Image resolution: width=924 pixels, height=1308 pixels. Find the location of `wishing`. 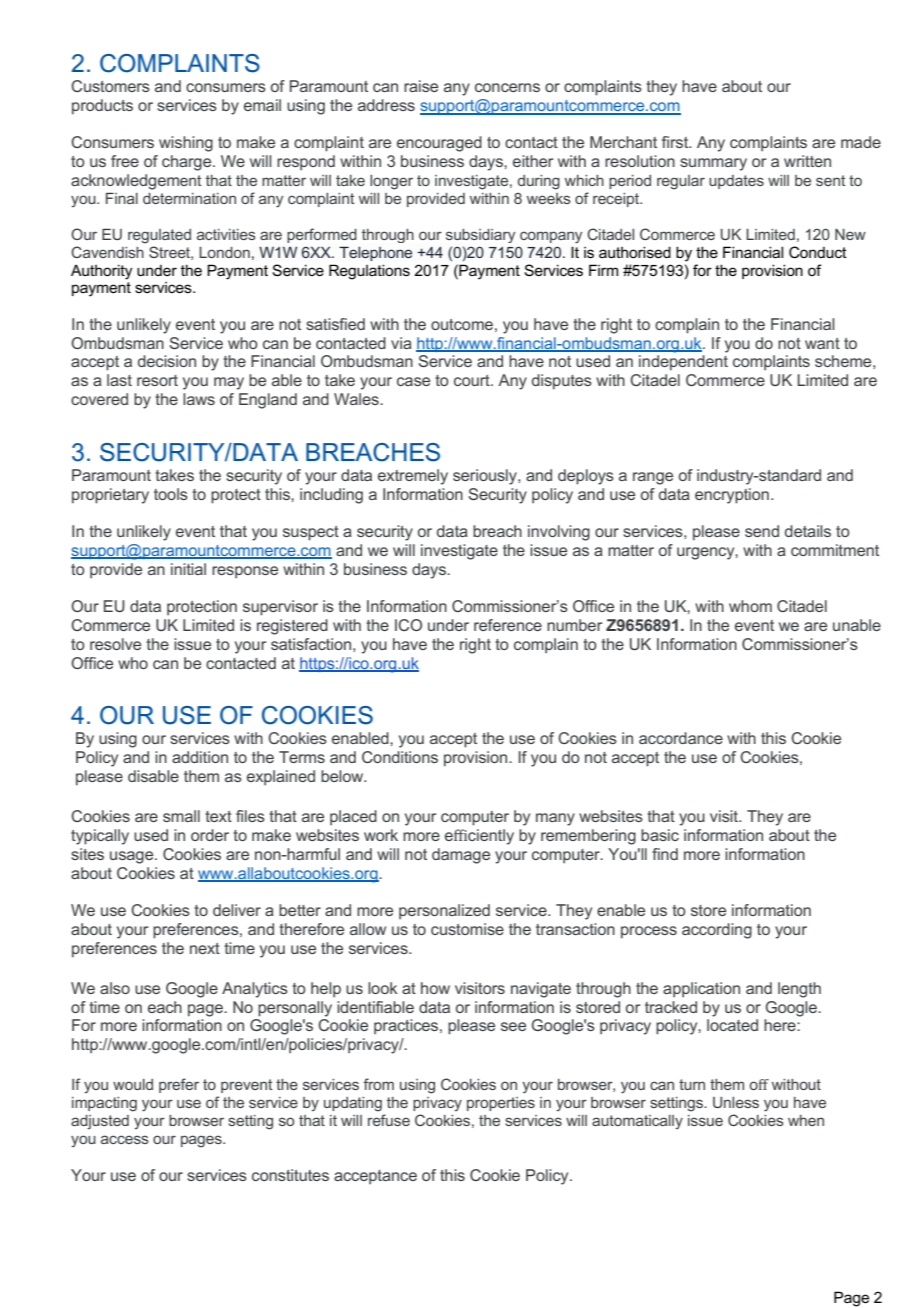

wishing is located at coordinates (186, 144).
